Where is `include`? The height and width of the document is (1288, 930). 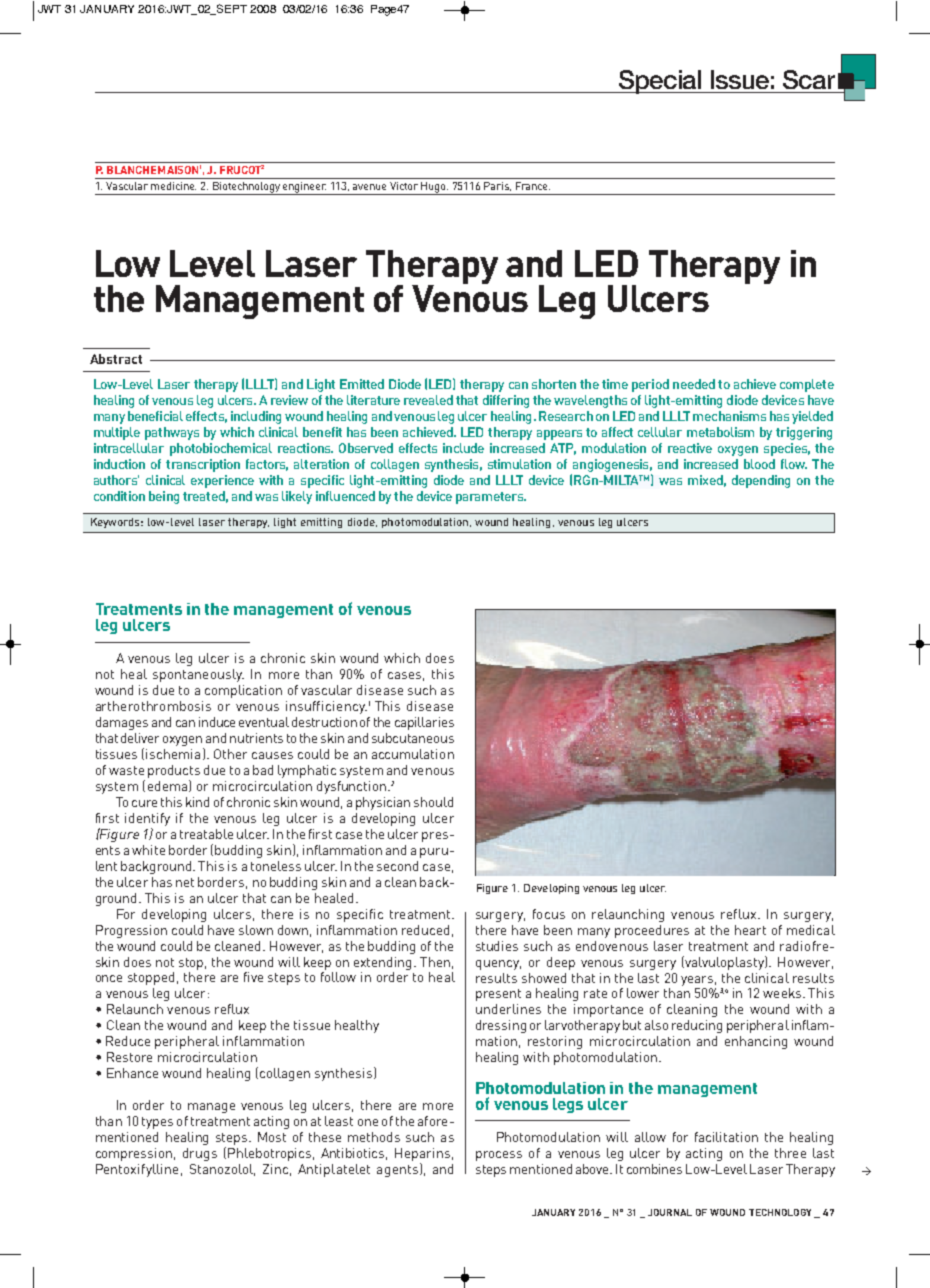
include is located at coordinates (463, 448).
